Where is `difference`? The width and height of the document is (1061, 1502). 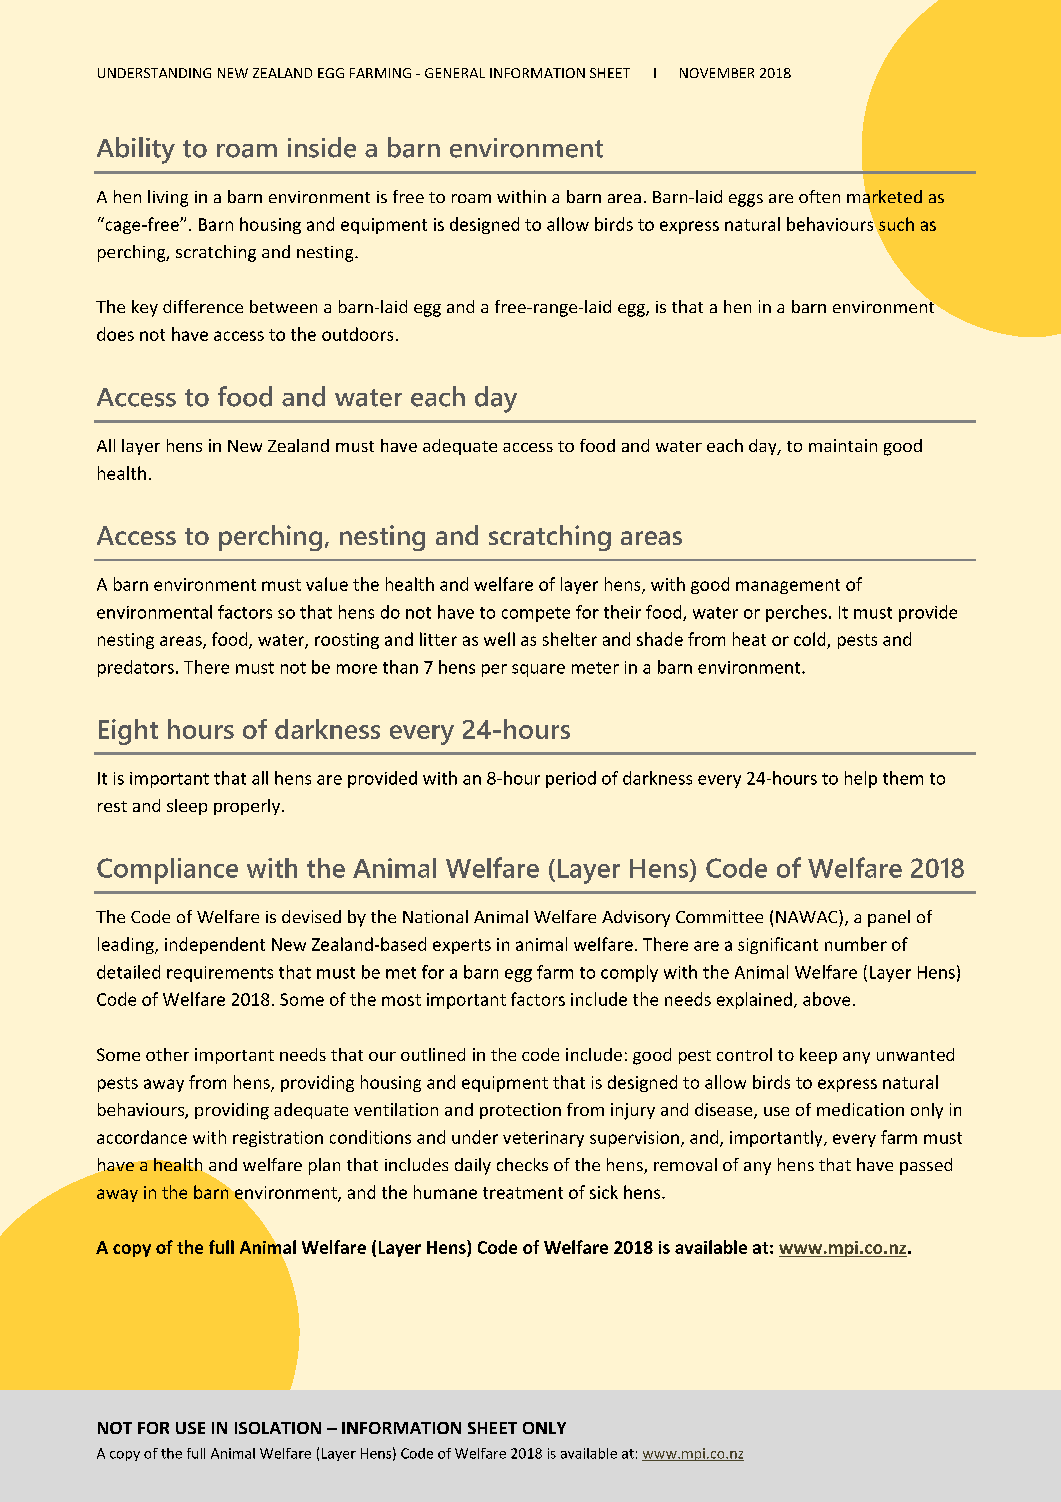
difference is located at coordinates (203, 306).
